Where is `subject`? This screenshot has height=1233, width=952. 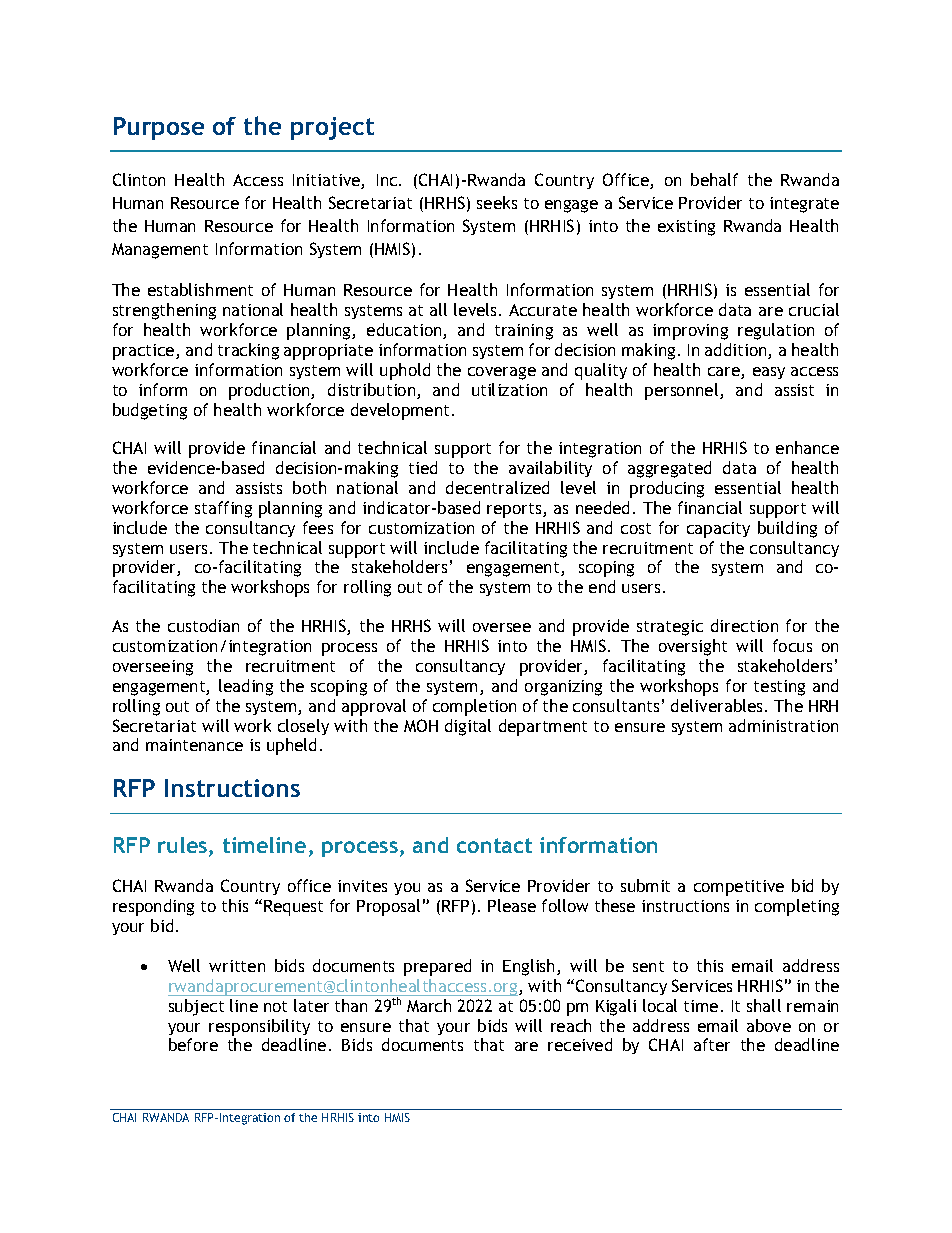
subject is located at coordinates (196, 1007).
